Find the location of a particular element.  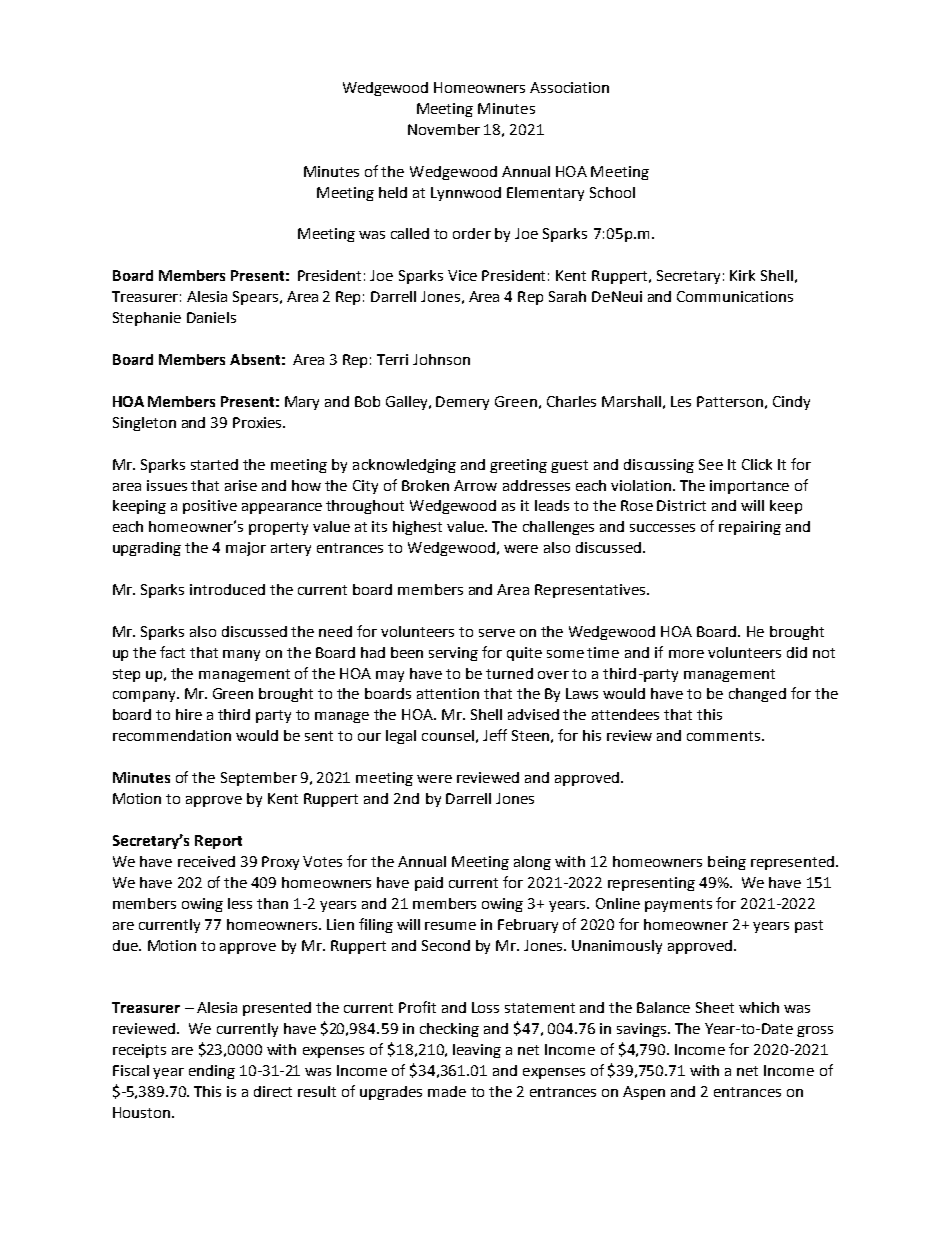

along is located at coordinates (532, 863).
